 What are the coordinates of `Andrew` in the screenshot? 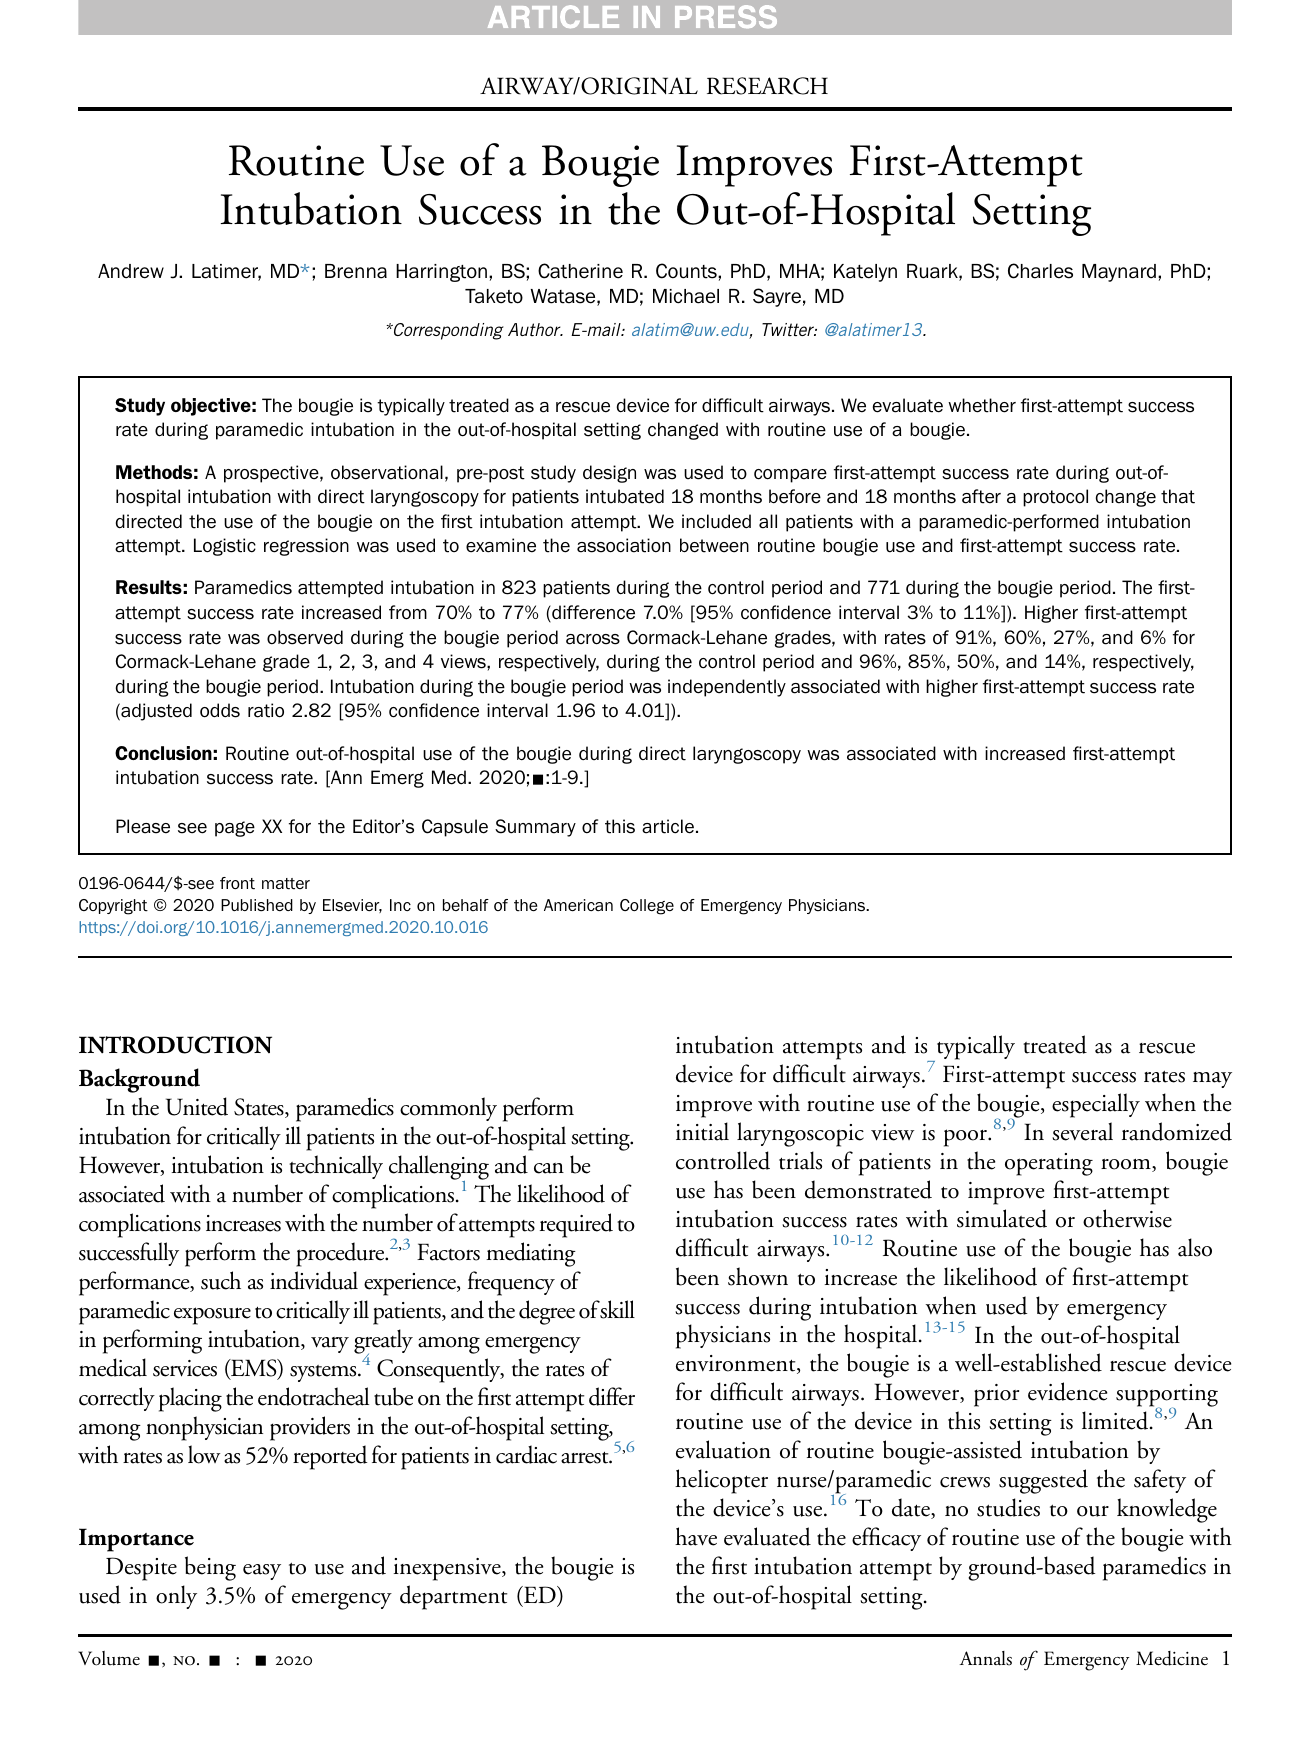 It's located at (131, 271).
